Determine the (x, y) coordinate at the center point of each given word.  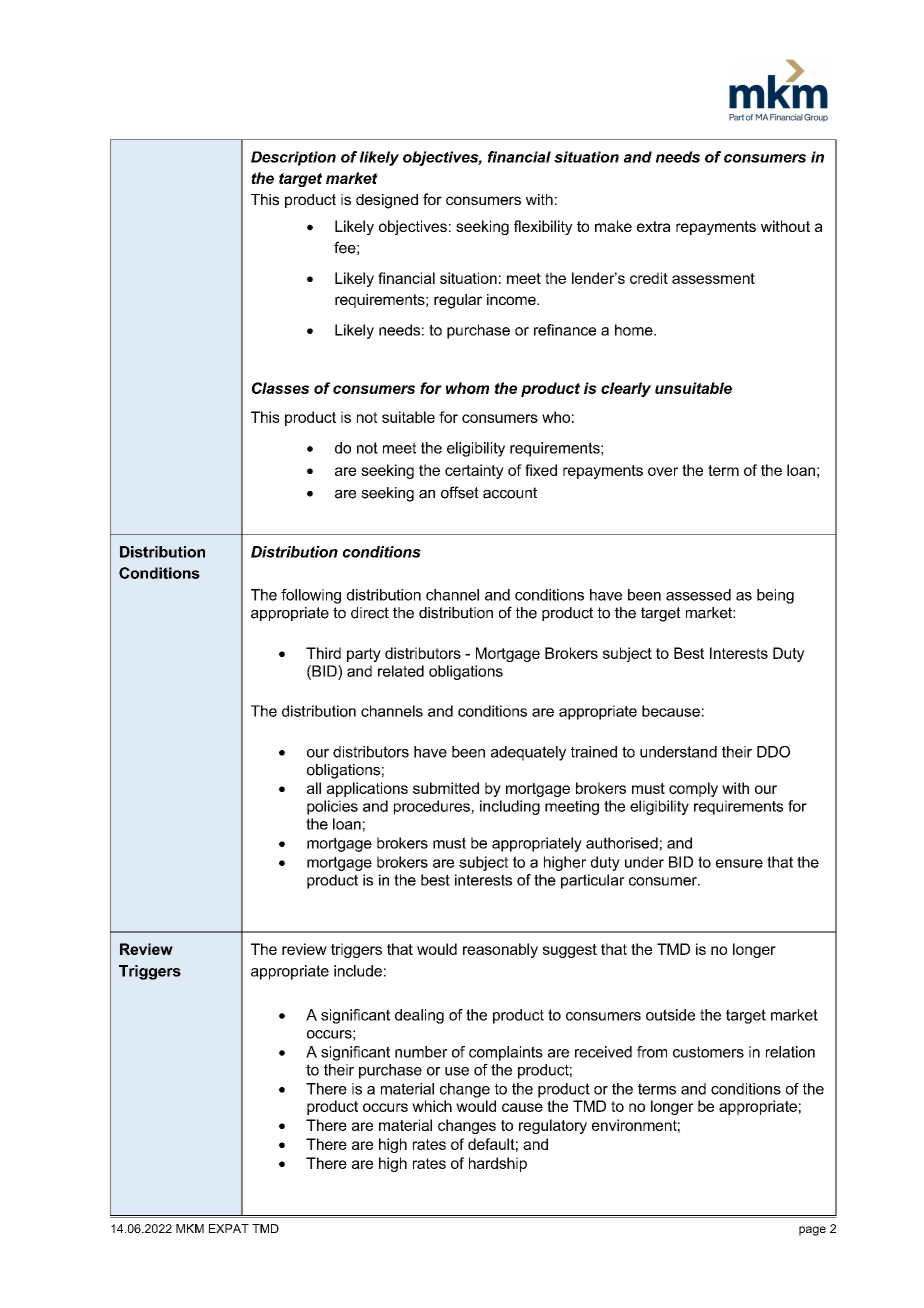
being (775, 596)
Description (293, 158)
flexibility (543, 227)
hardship (498, 1164)
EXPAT (229, 1228)
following (311, 596)
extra (653, 226)
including (510, 807)
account (510, 493)
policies (332, 807)
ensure (739, 863)
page (812, 1231)
